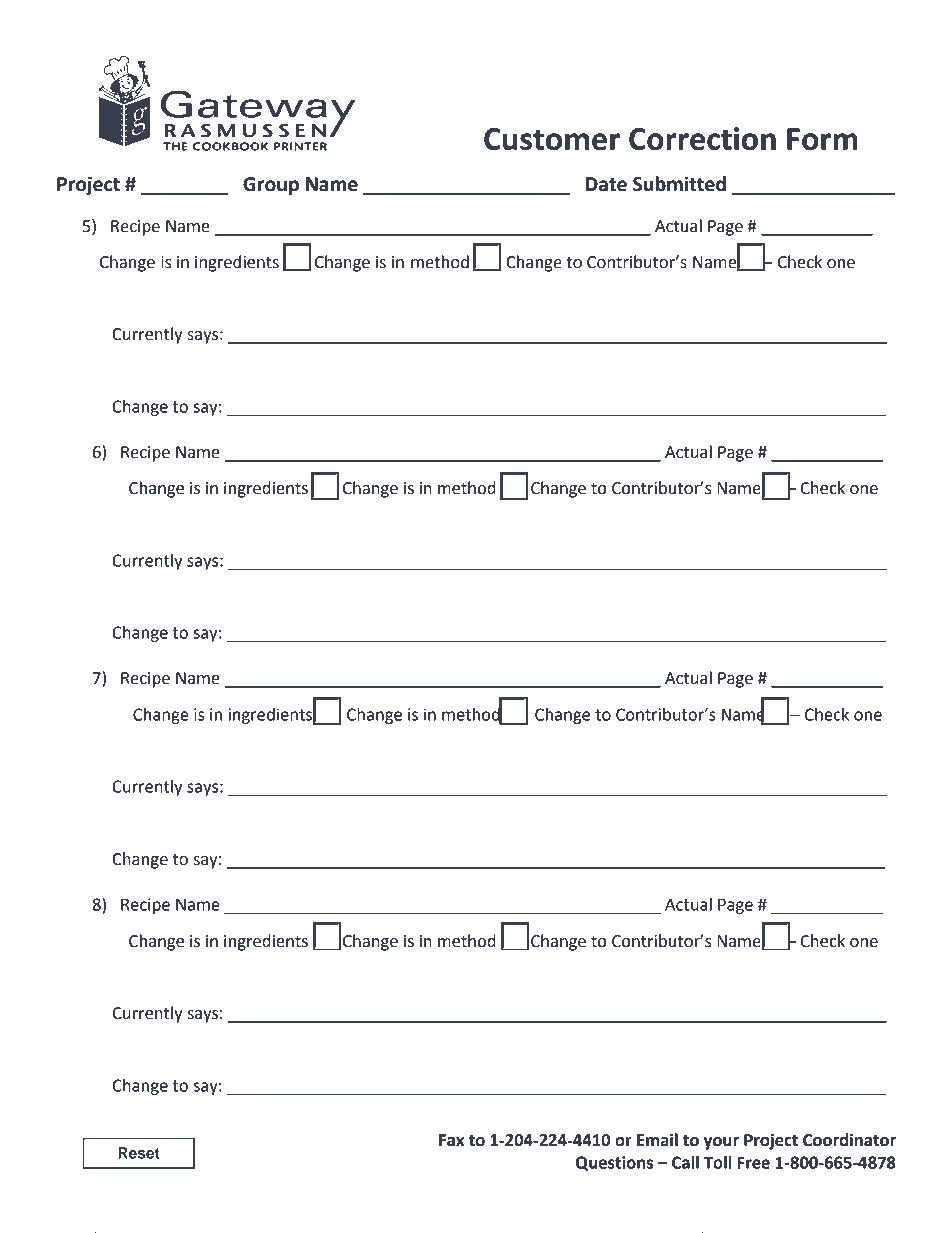  What do you see at coordinates (702, 139) in the page?
I see `Correction` at bounding box center [702, 139].
